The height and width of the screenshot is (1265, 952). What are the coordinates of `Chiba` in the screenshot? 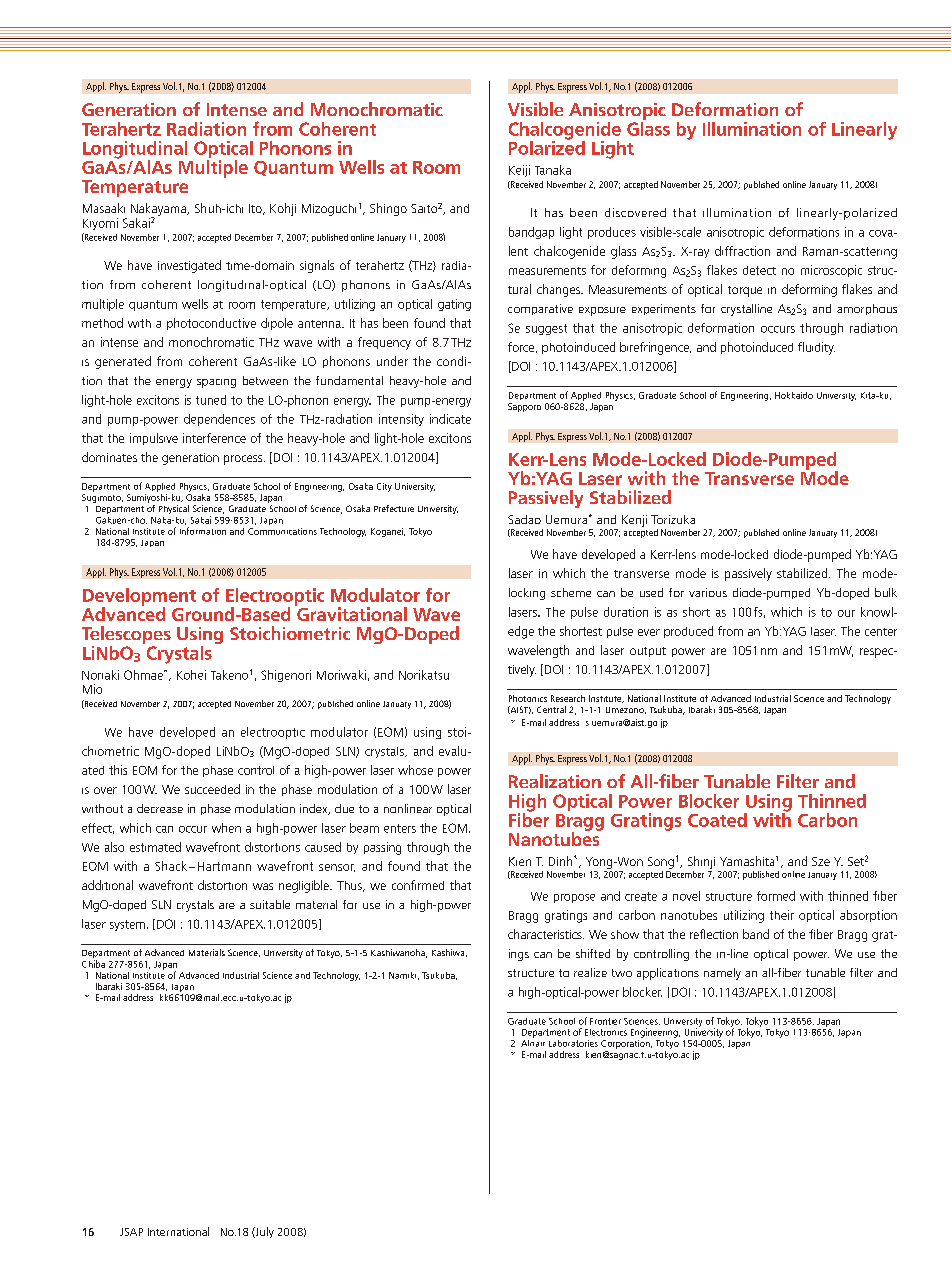 It's located at (93, 964).
